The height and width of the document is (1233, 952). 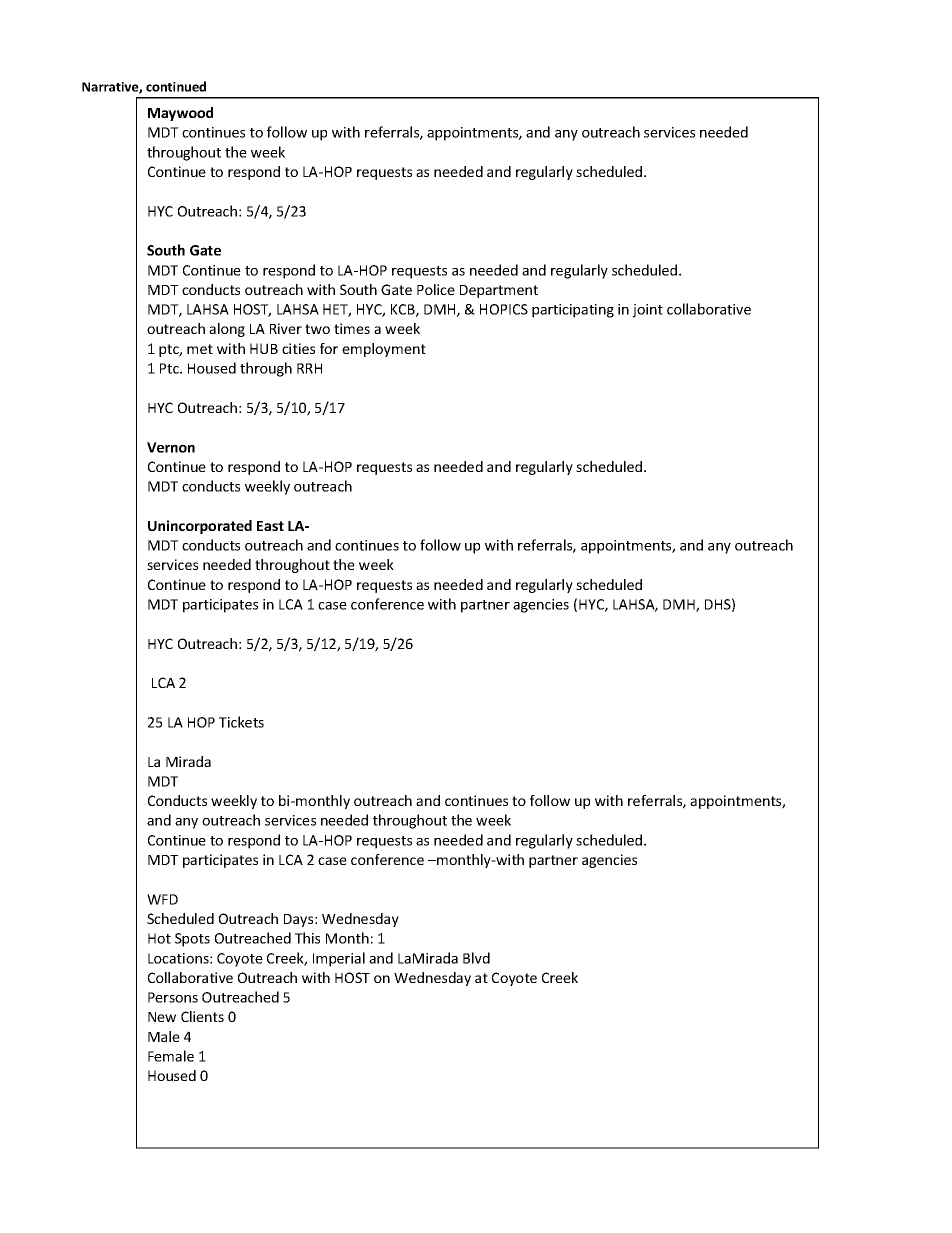 What do you see at coordinates (307, 938) in the document?
I see `This` at bounding box center [307, 938].
